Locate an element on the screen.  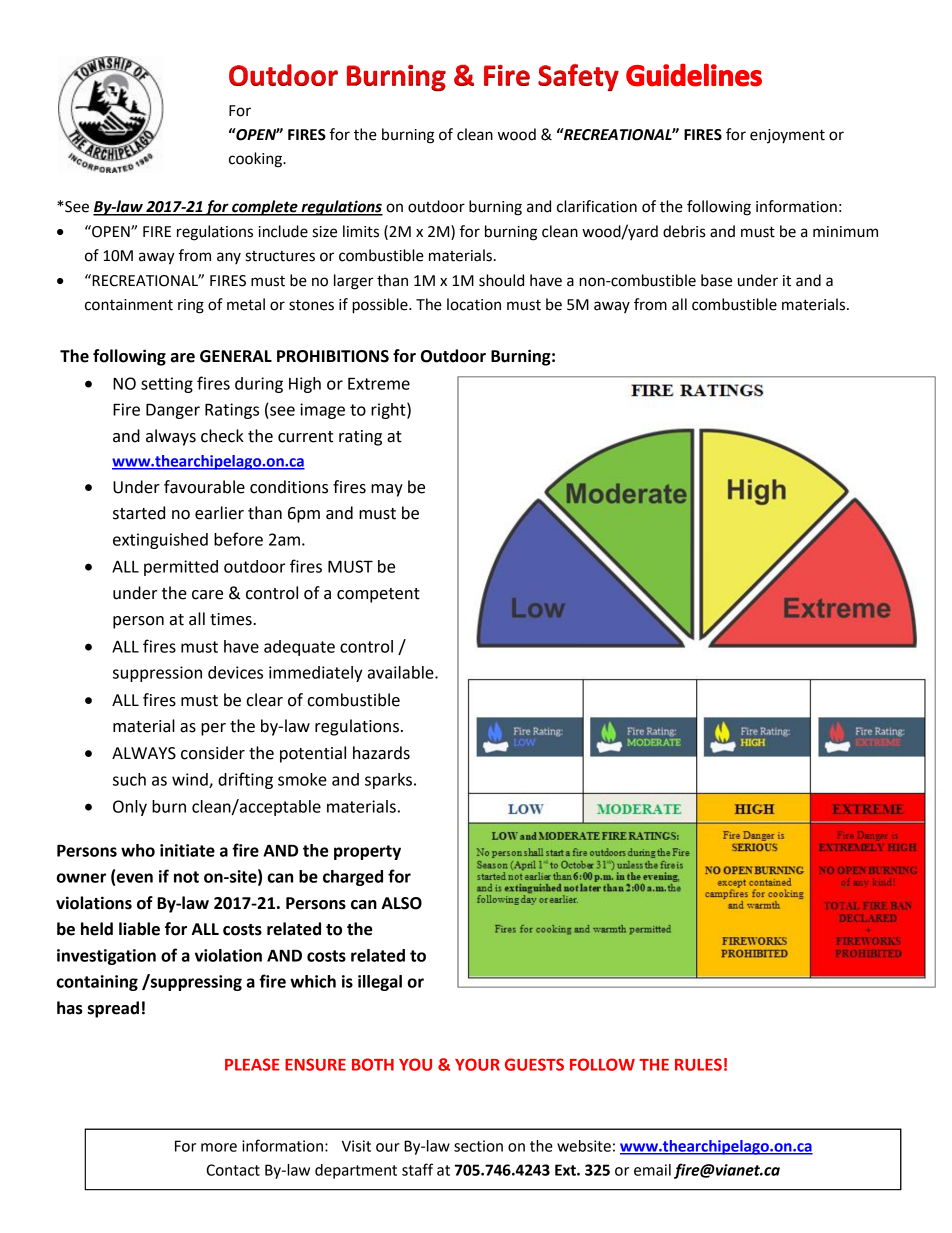
enjoyment is located at coordinates (787, 136).
